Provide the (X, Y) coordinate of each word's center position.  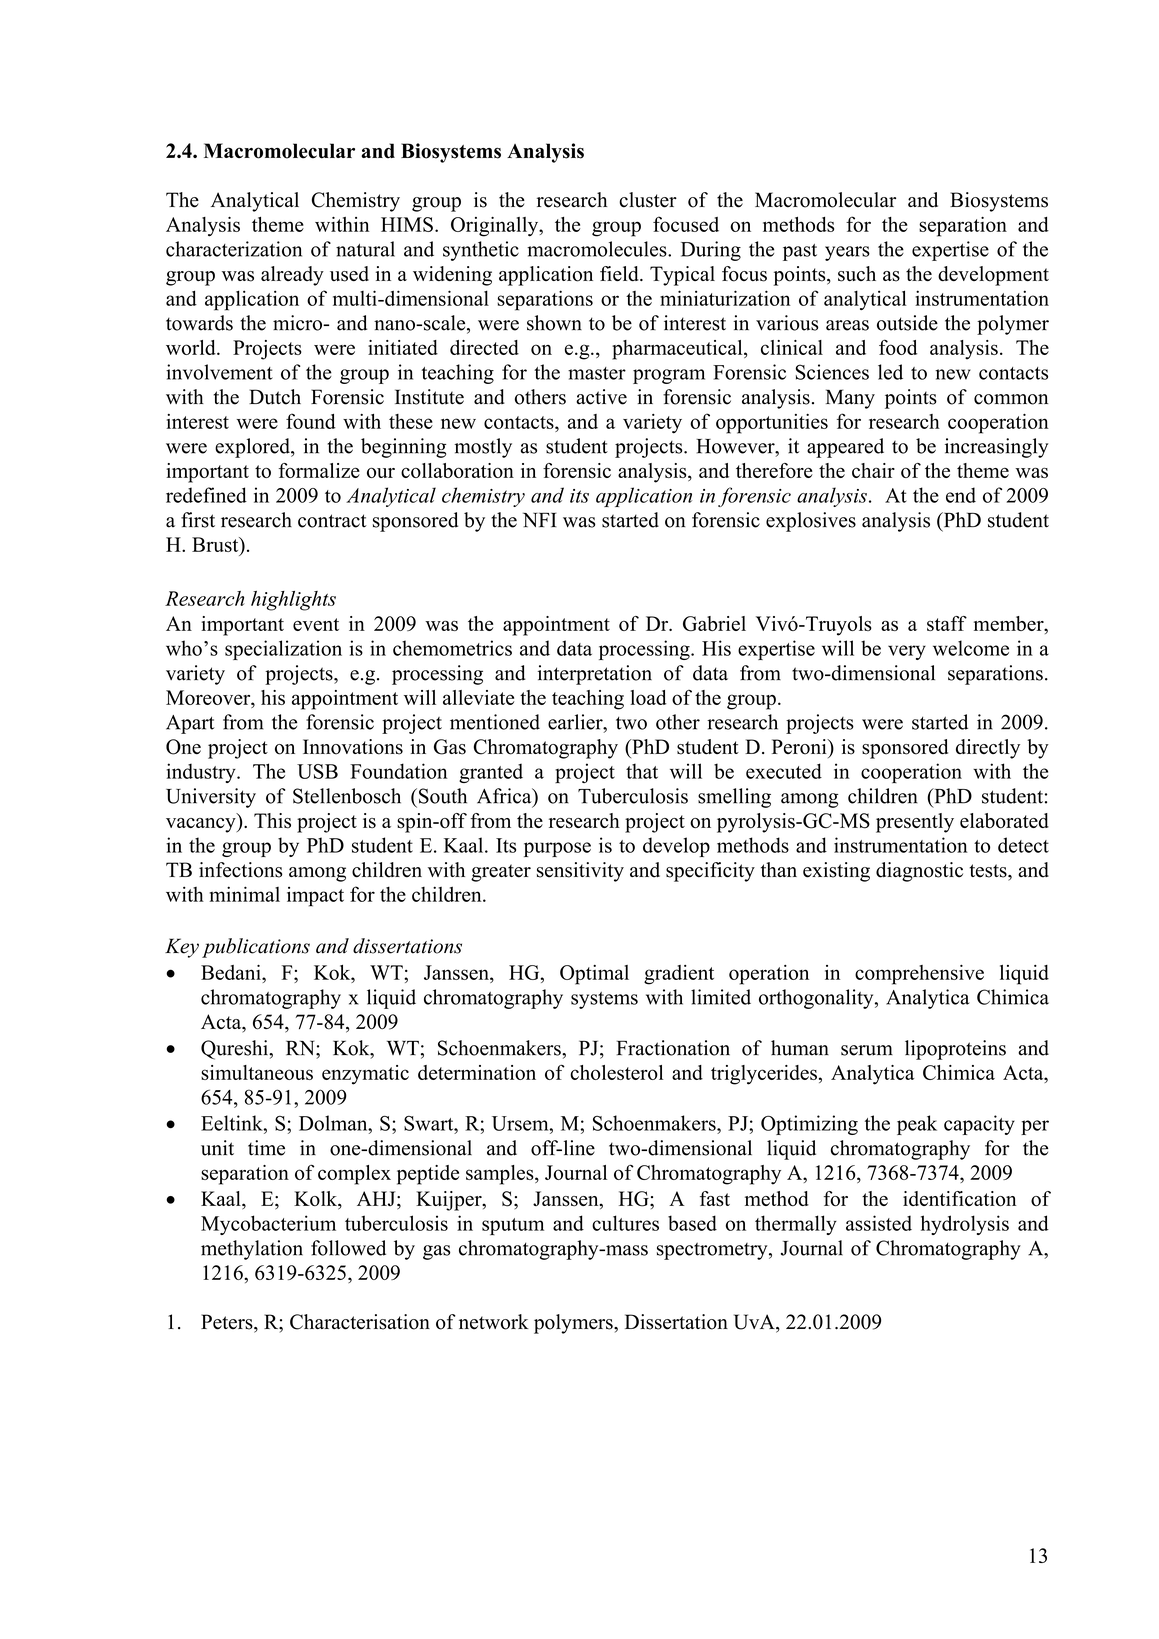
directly (988, 749)
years (847, 253)
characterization (234, 249)
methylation (252, 1250)
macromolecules (598, 249)
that (642, 771)
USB (317, 771)
